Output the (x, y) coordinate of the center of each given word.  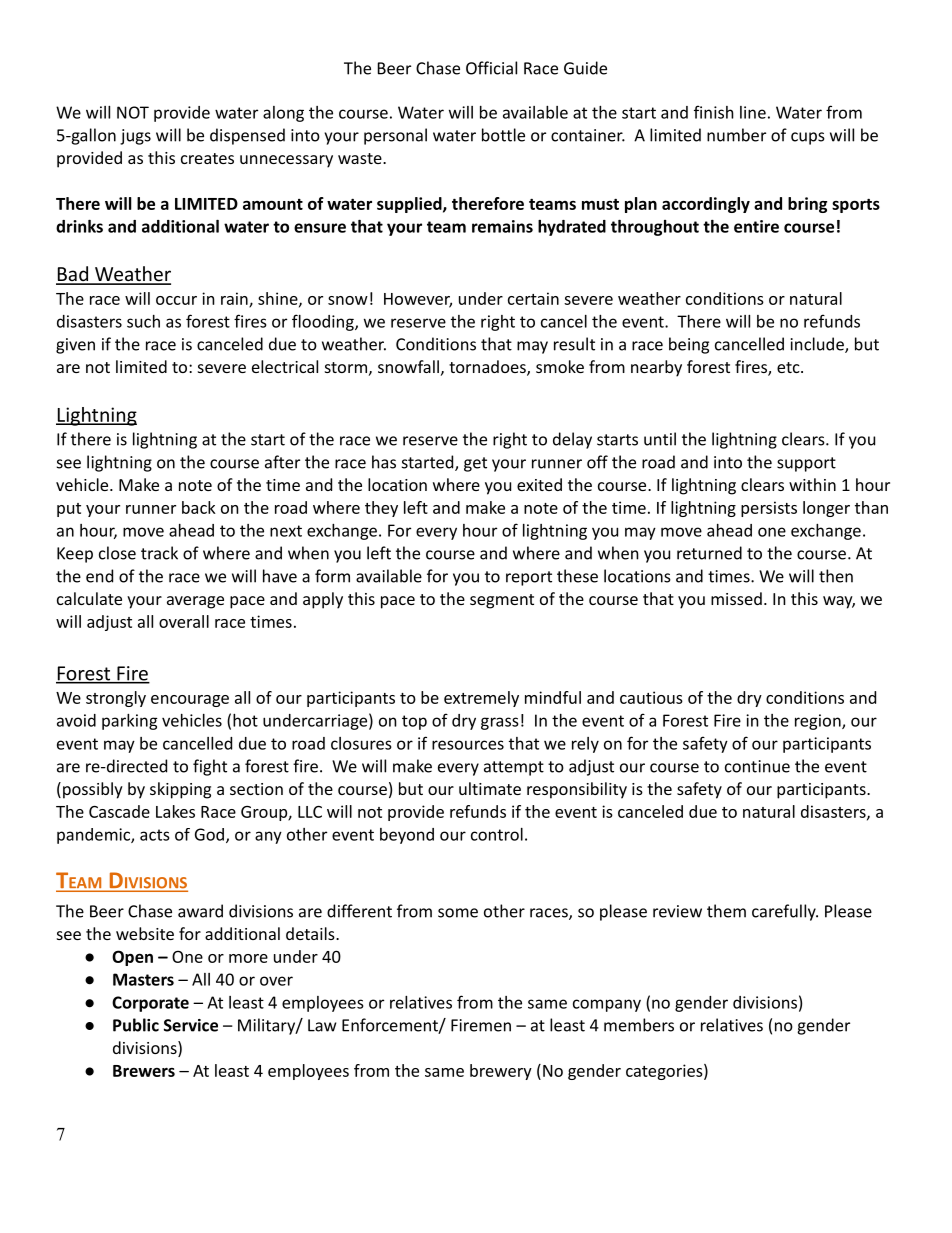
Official (491, 68)
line (753, 112)
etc (789, 367)
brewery (501, 1072)
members (639, 1025)
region (819, 722)
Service (191, 1025)
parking (130, 722)
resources (468, 745)
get (475, 464)
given (75, 346)
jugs (135, 137)
